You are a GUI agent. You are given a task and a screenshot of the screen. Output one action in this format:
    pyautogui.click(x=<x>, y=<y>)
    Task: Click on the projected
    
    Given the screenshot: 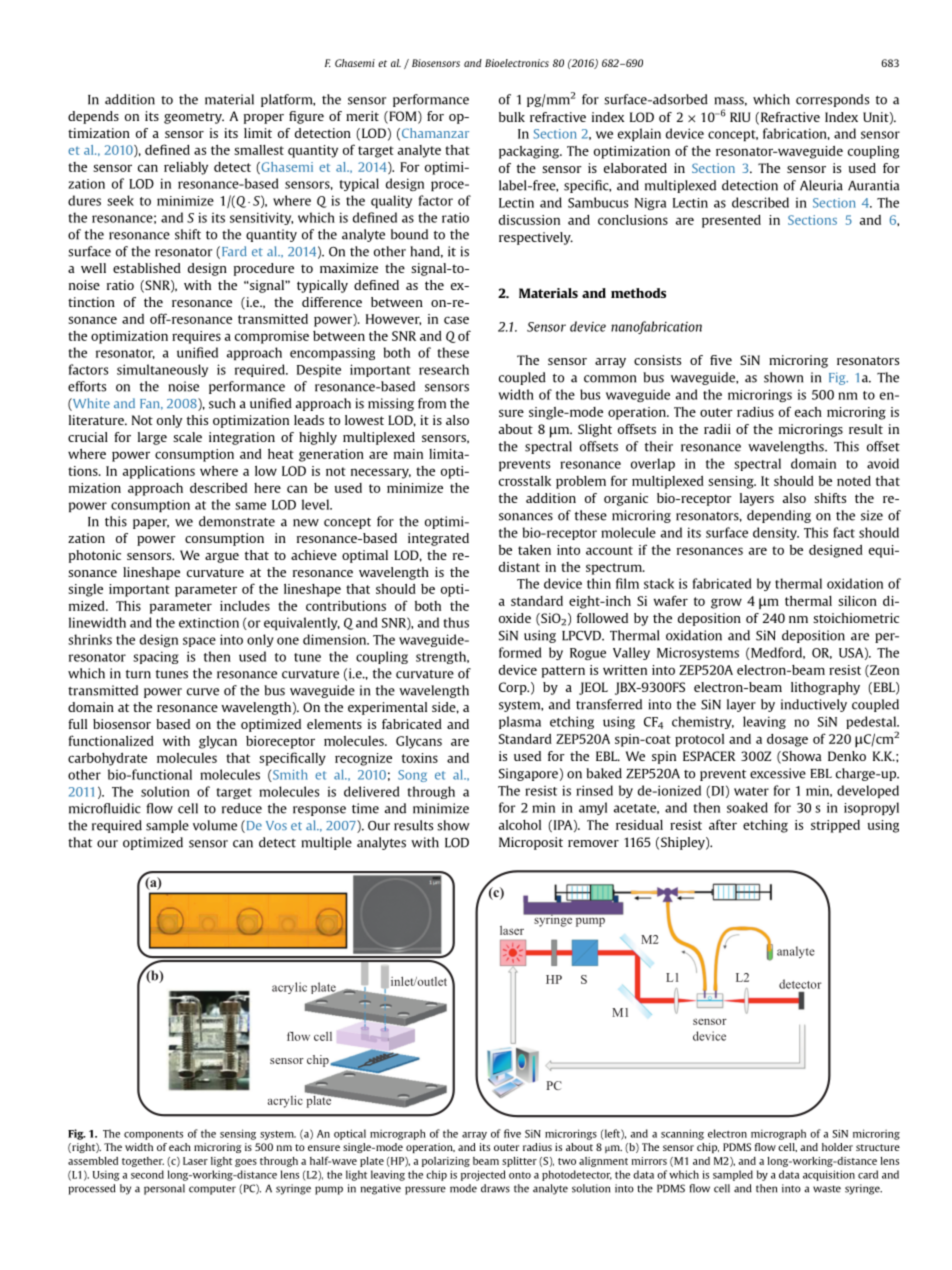 What is the action you would take?
    pyautogui.click(x=483, y=1175)
